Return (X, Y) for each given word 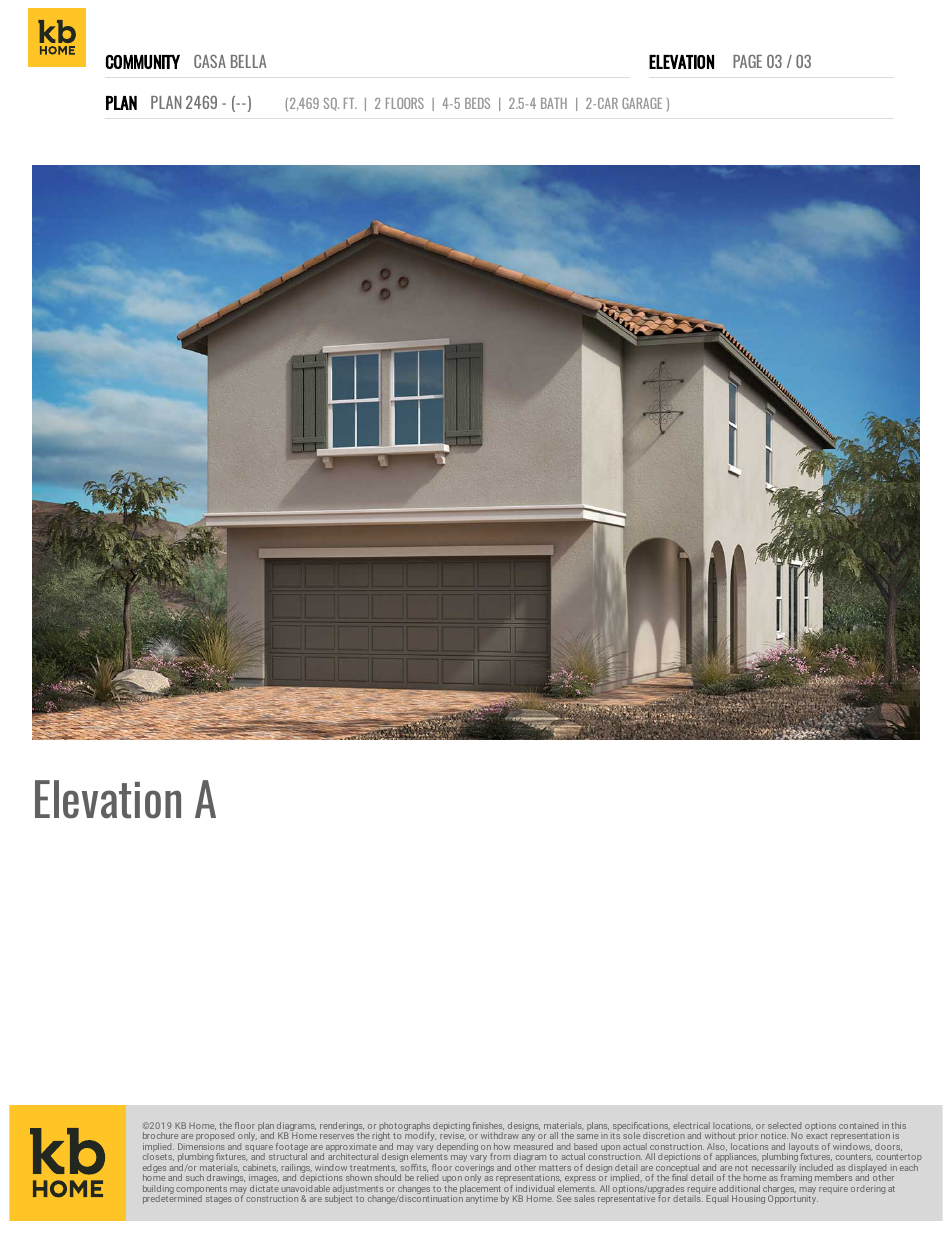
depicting (451, 1127)
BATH (554, 103)
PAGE (747, 61)
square (259, 1149)
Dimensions (201, 1146)
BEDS (477, 103)
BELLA (249, 61)
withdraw (500, 1135)
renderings (342, 1127)
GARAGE (642, 103)
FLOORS (405, 103)
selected (784, 1125)
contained (858, 1125)
